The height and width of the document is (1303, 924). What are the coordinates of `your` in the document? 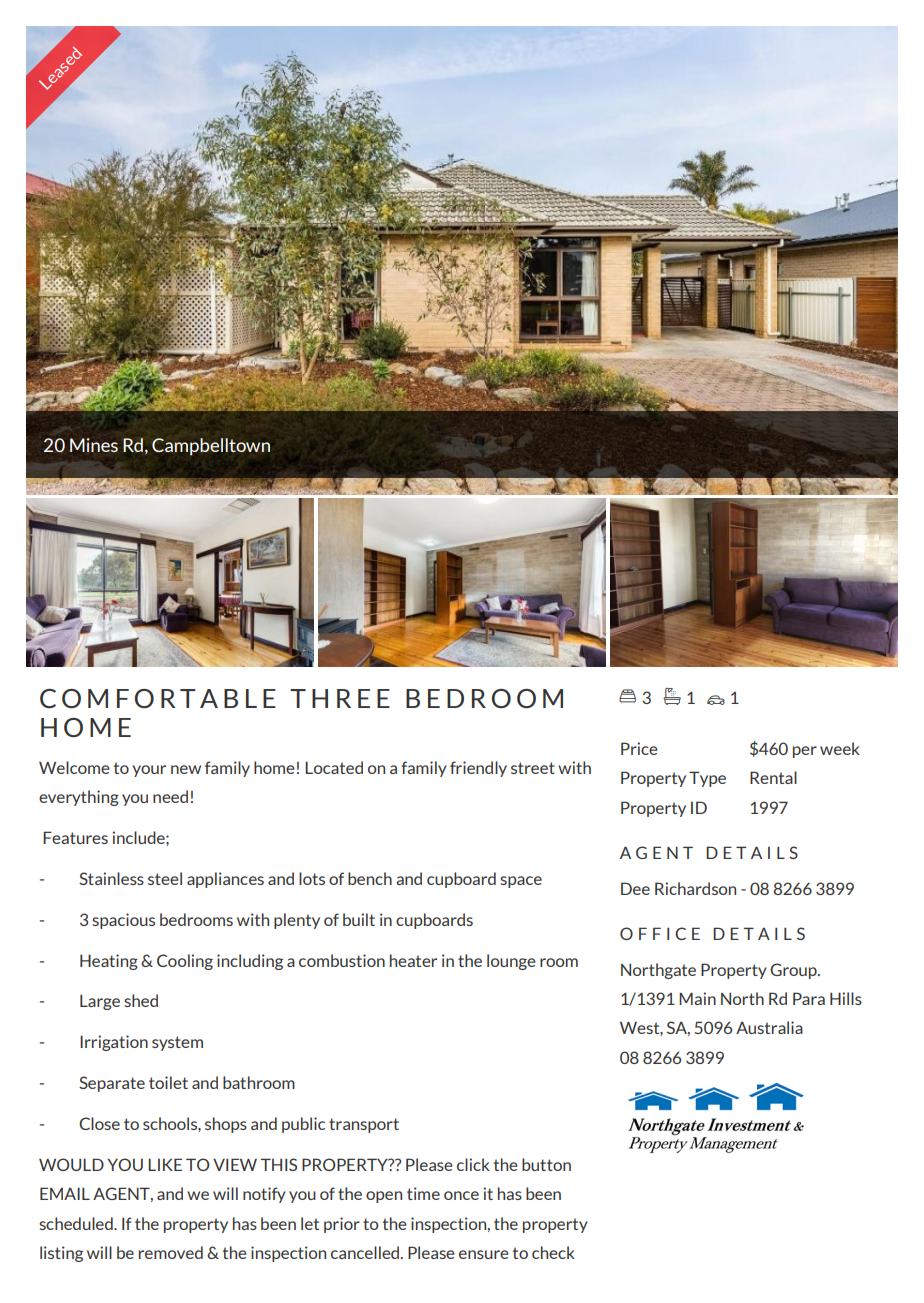 It's located at (149, 771).
